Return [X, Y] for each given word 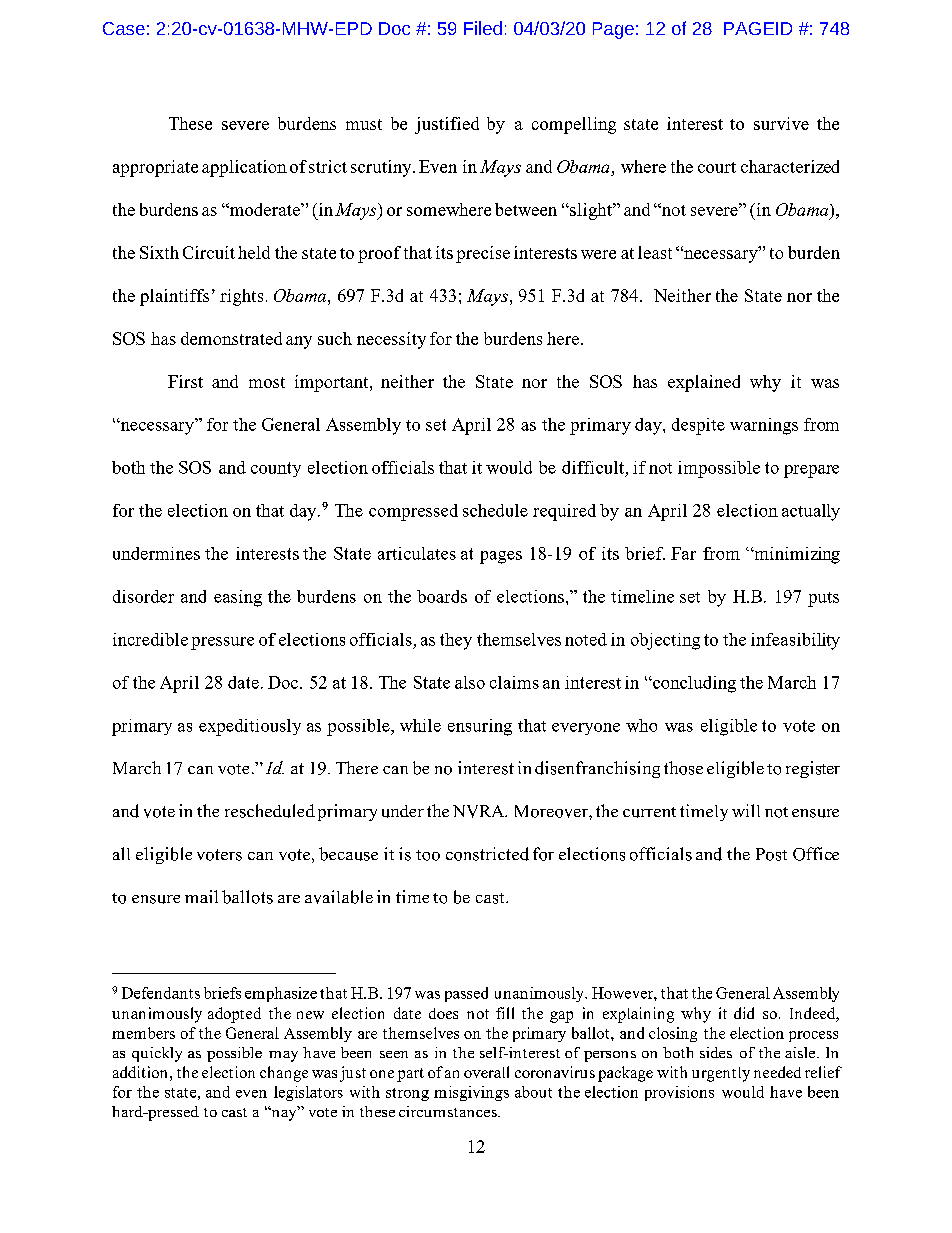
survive [781, 123]
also [470, 682]
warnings [764, 426]
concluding [693, 684]
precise [483, 254]
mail [201, 896]
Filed [483, 28]
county [276, 469]
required [564, 512]
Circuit [209, 252]
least [655, 252]
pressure [222, 643]
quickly [157, 1054]
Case [124, 28]
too [428, 855]
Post [771, 854]
